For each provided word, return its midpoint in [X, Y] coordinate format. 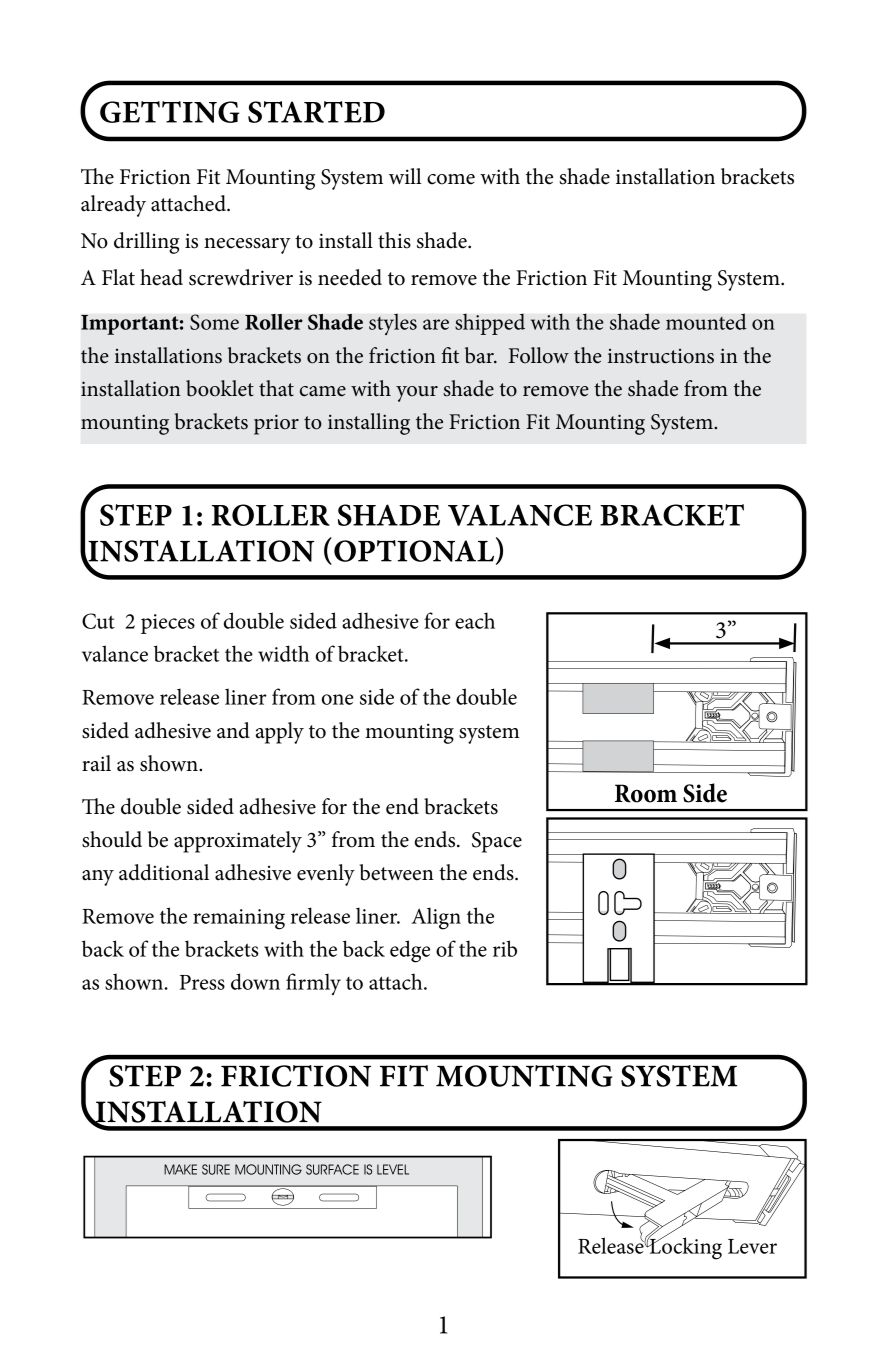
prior [276, 424]
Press [202, 982]
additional [164, 872]
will [405, 176]
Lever [752, 1246]
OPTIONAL [415, 551]
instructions [661, 356]
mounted [706, 321]
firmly [313, 984]
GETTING [169, 112]
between [396, 872]
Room [646, 793]
